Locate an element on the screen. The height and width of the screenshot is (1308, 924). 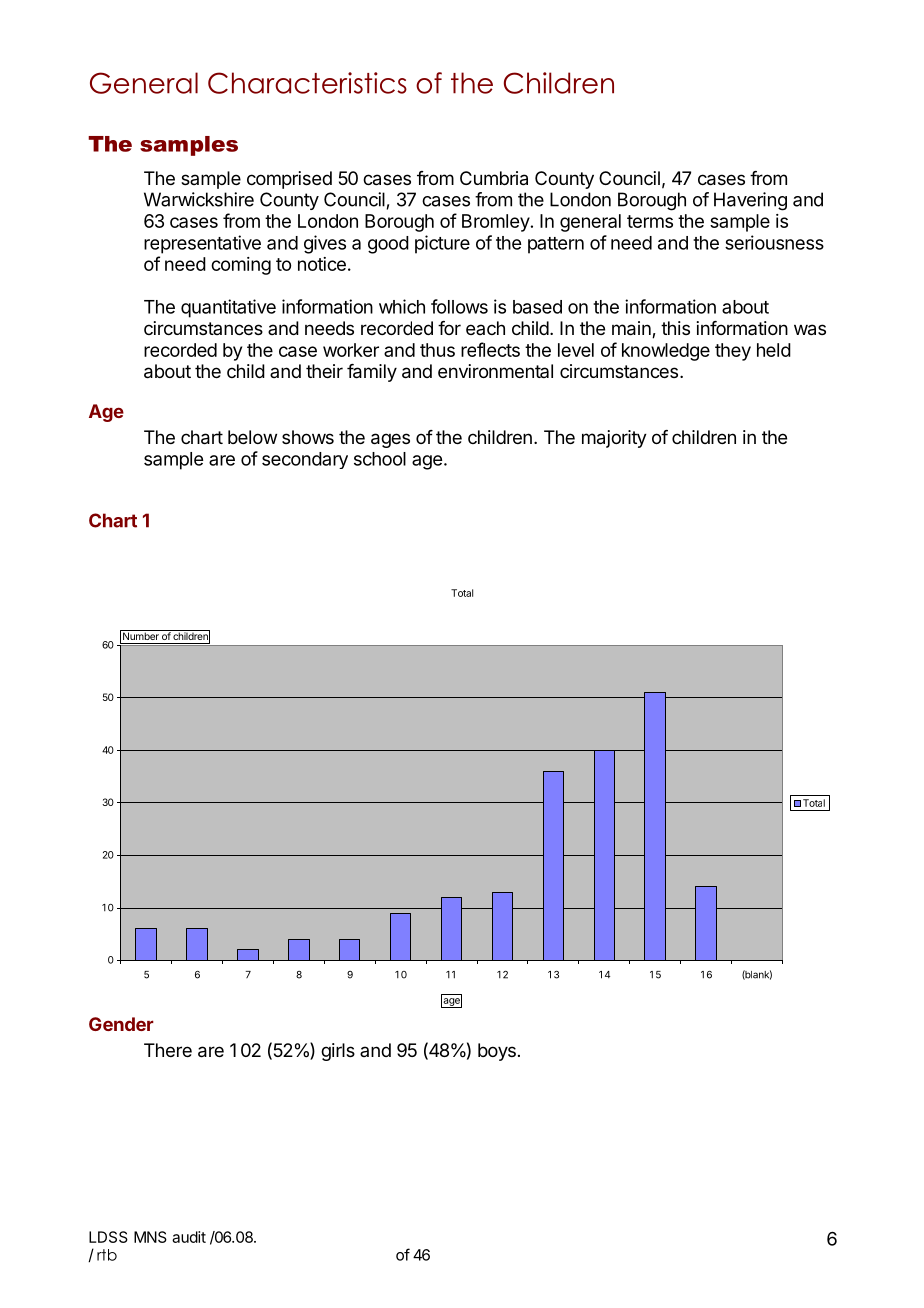
majority is located at coordinates (614, 439).
